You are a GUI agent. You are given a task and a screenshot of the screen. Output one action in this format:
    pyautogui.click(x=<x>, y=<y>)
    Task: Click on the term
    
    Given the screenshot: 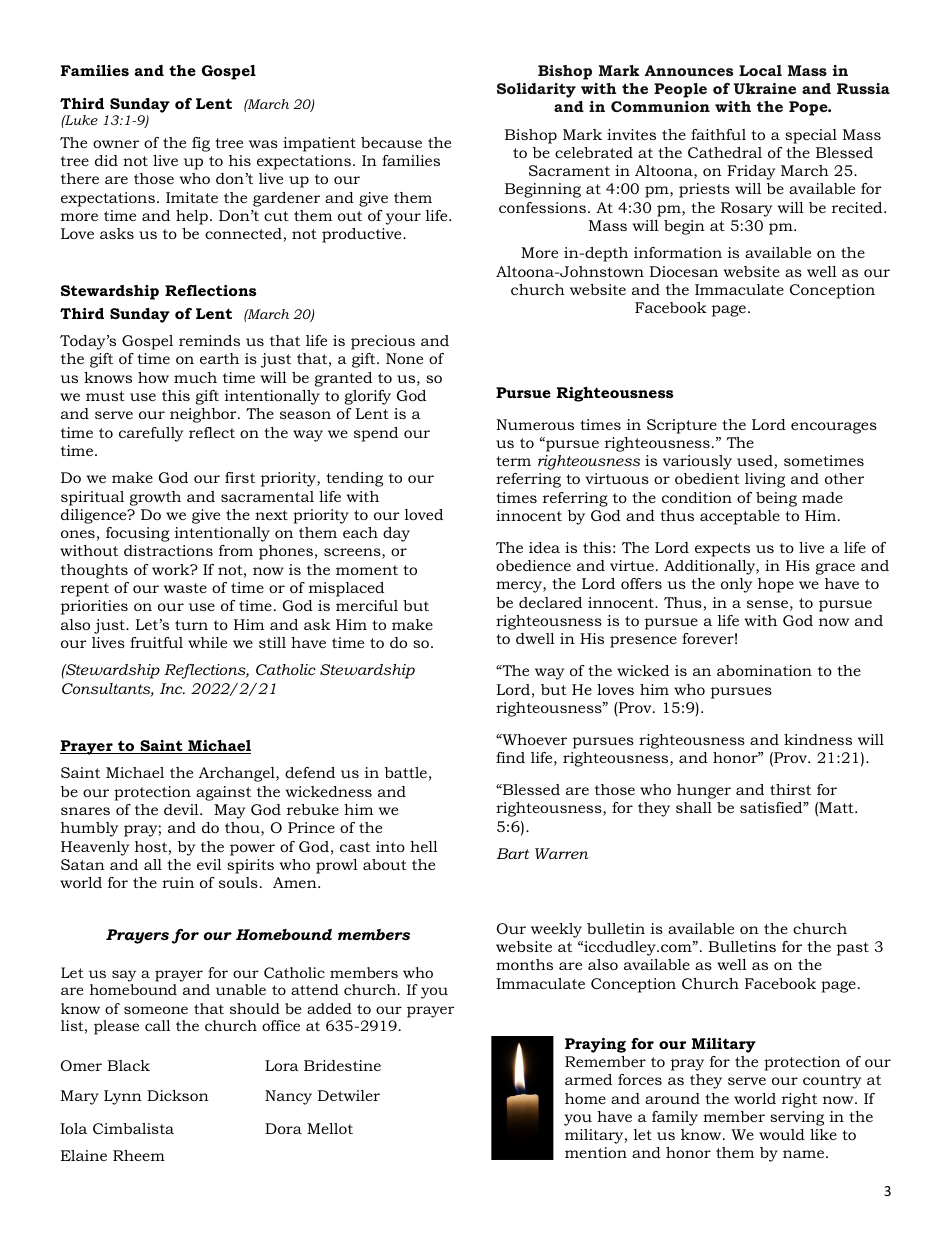 What is the action you would take?
    pyautogui.click(x=513, y=461)
